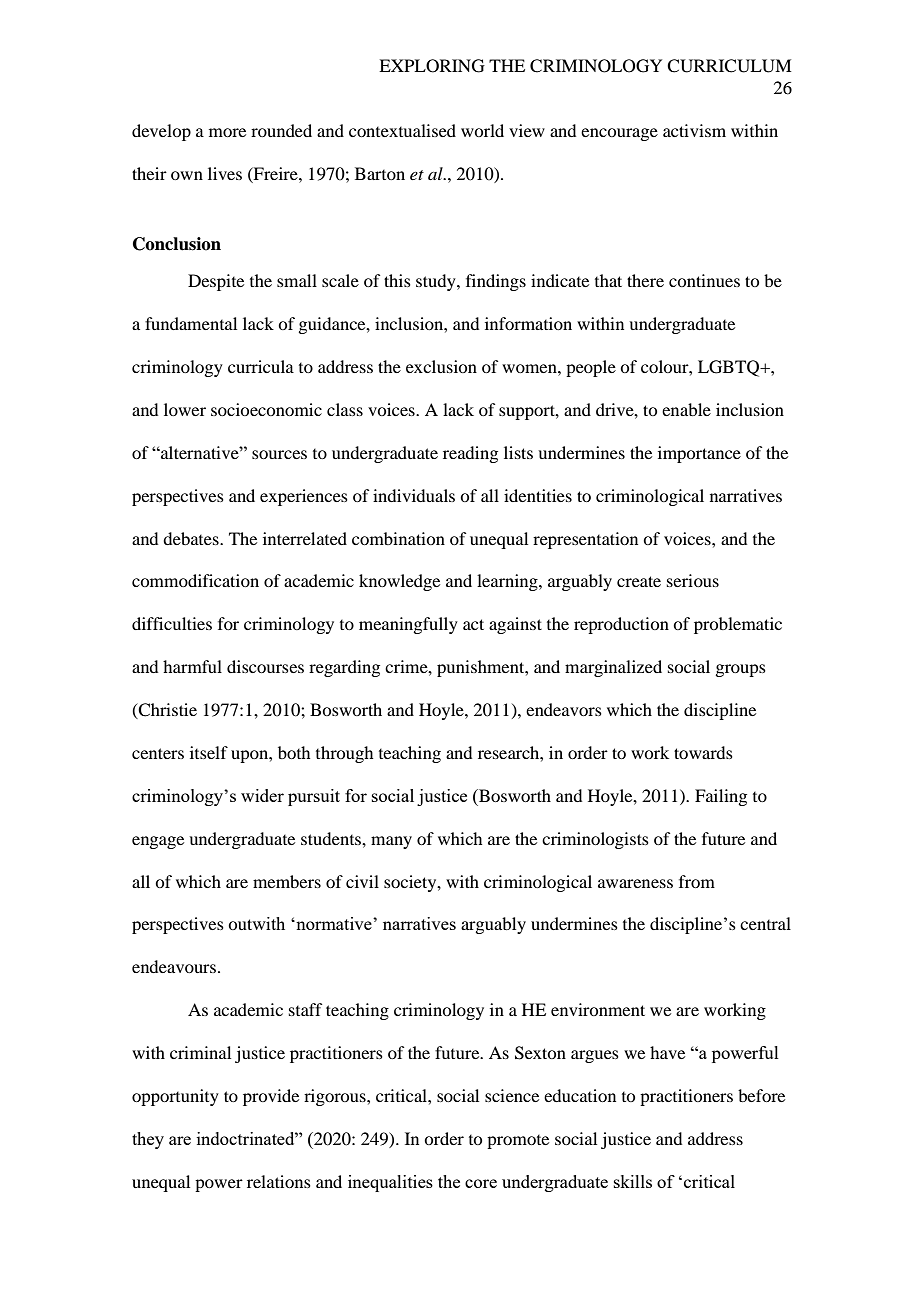  What do you see at coordinates (721, 797) in the page?
I see `Failing` at bounding box center [721, 797].
